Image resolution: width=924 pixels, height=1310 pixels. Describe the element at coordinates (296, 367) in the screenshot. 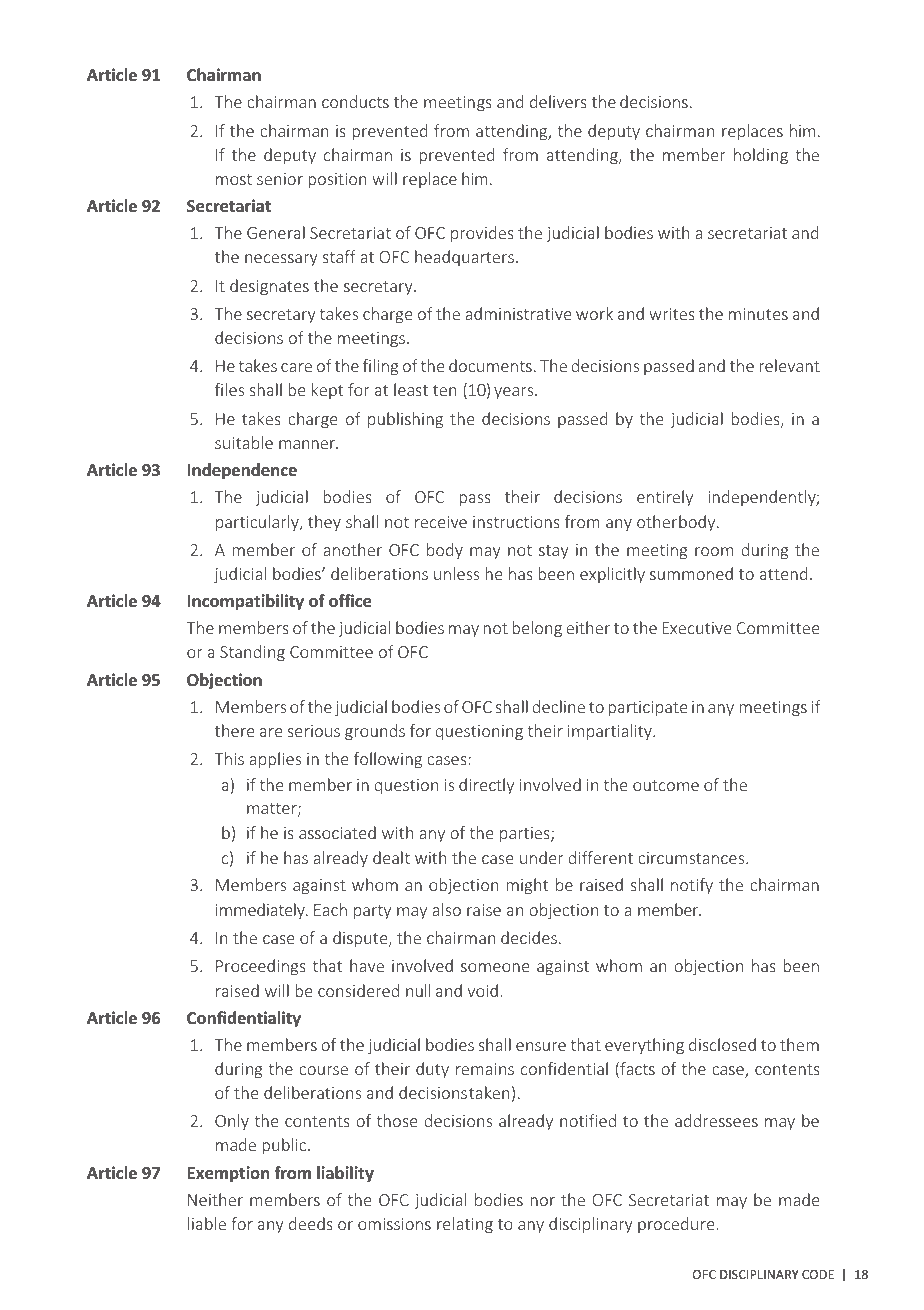

I see `care` at that location.
